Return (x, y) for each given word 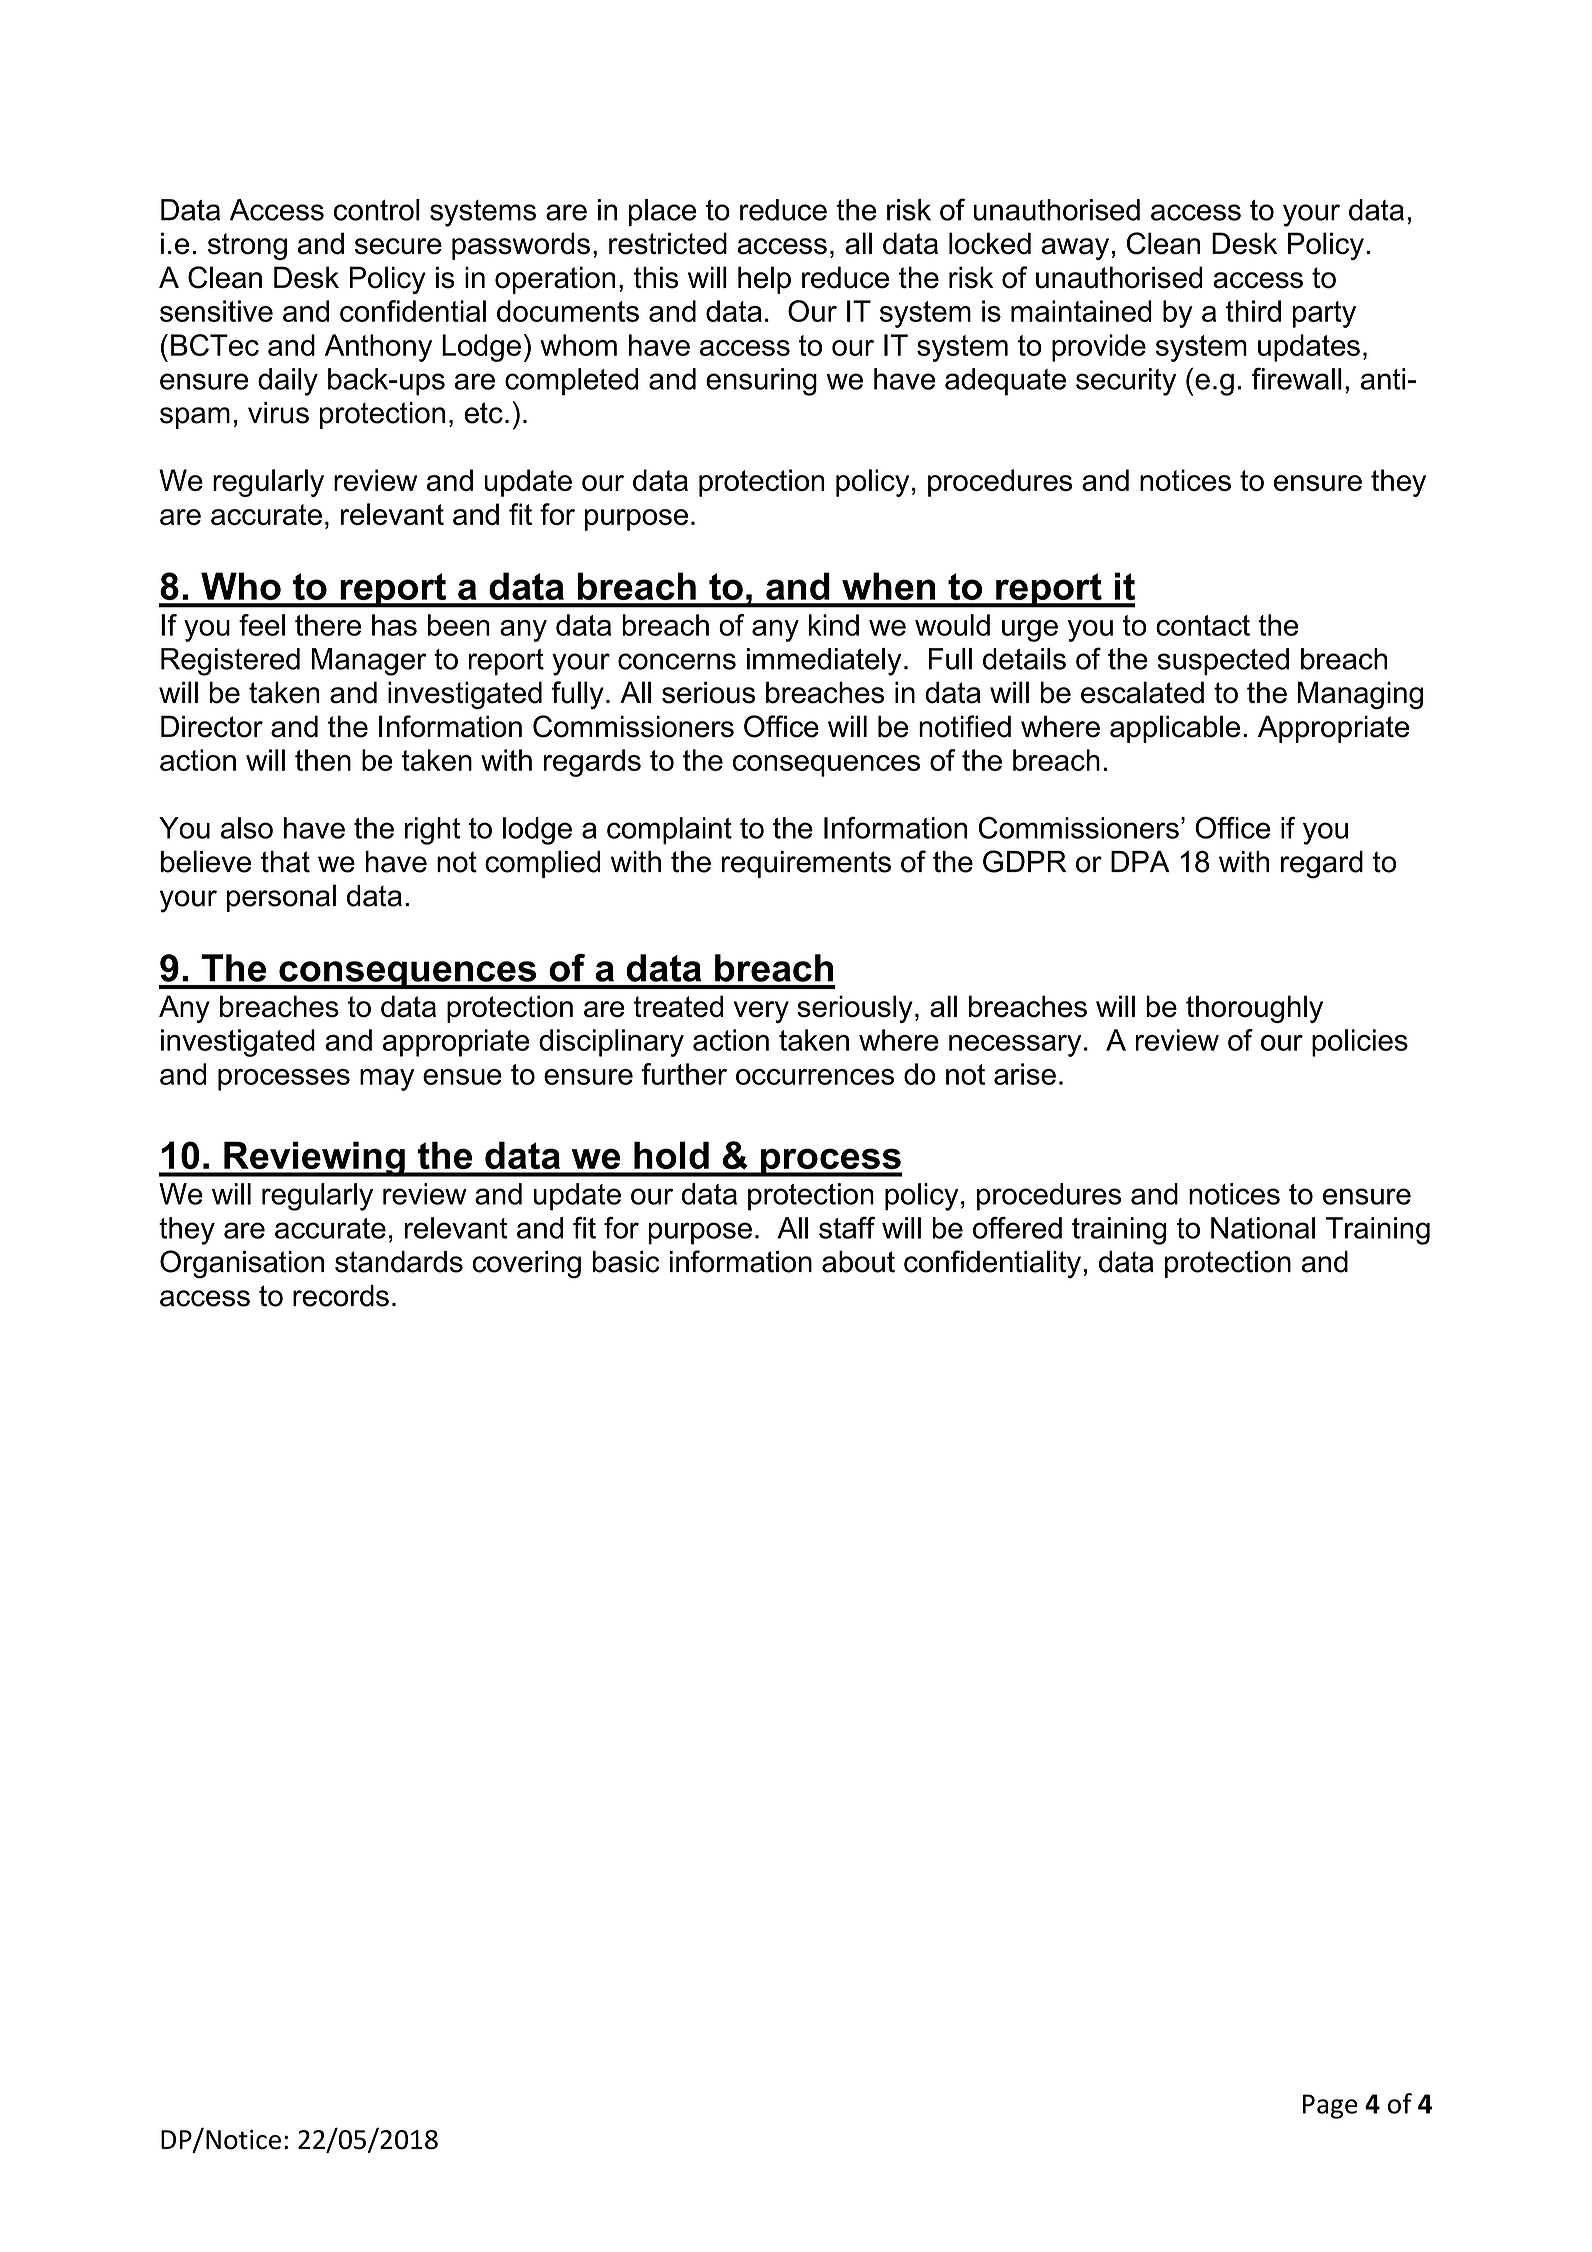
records (341, 1296)
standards (399, 1262)
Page (1330, 2106)
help (764, 280)
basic (626, 1262)
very (761, 1012)
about (858, 1262)
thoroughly (1254, 1009)
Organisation (242, 1264)
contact (1203, 625)
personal (281, 898)
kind (834, 625)
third (1253, 311)
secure (398, 246)
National (1263, 1228)
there (328, 625)
